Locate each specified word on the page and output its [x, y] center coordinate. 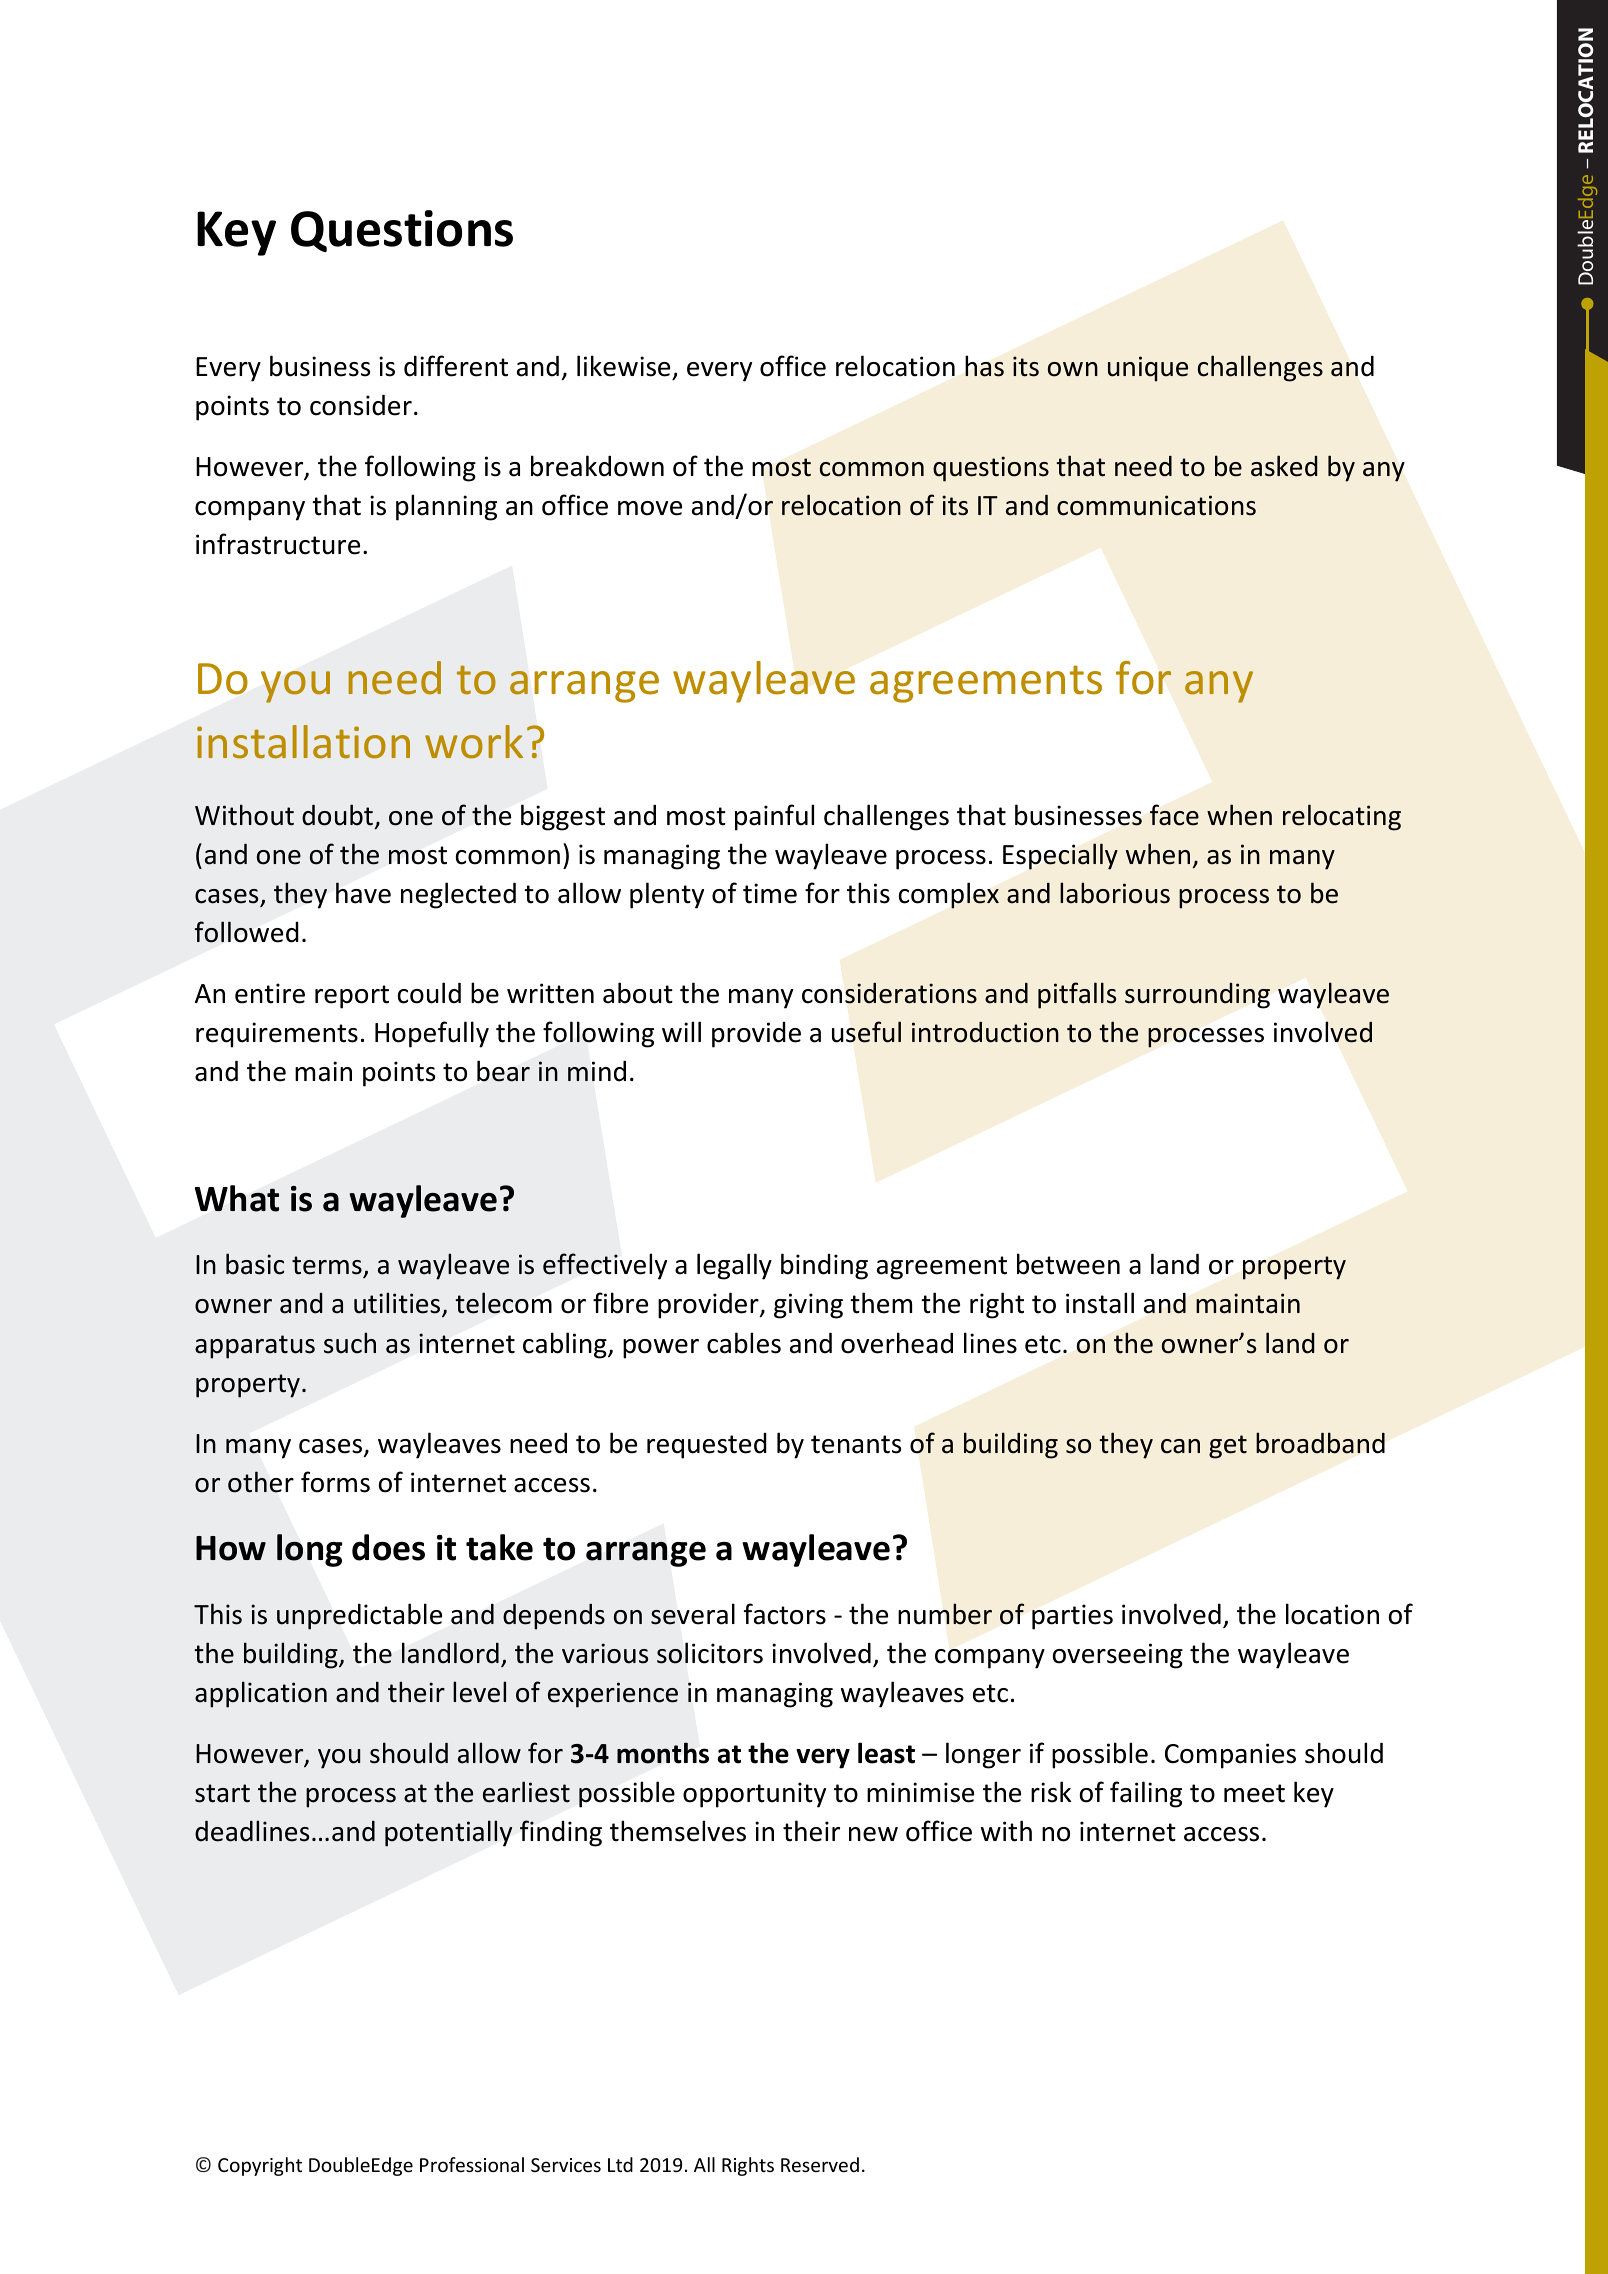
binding [824, 1266]
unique [1148, 369]
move [650, 508]
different [456, 366]
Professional [472, 2164]
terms [328, 1266]
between [1068, 1264]
